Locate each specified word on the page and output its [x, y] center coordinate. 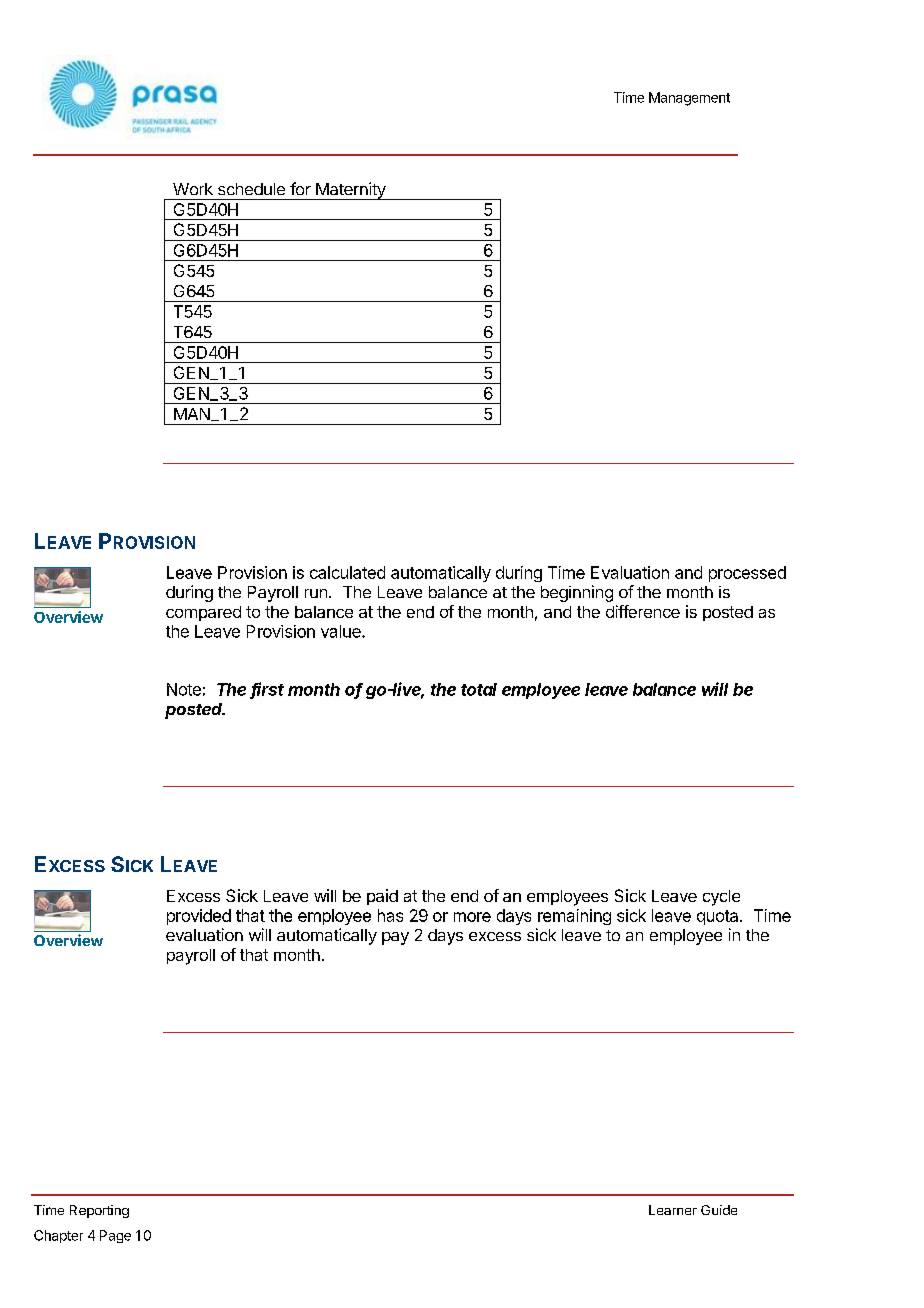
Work [193, 189]
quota [719, 917]
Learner [673, 1210]
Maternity [351, 191]
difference [643, 611]
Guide [719, 1210]
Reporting [99, 1211]
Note [184, 689]
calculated [347, 572]
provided [199, 917]
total [479, 689]
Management [689, 99]
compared [203, 613]
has [390, 915]
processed [747, 574]
